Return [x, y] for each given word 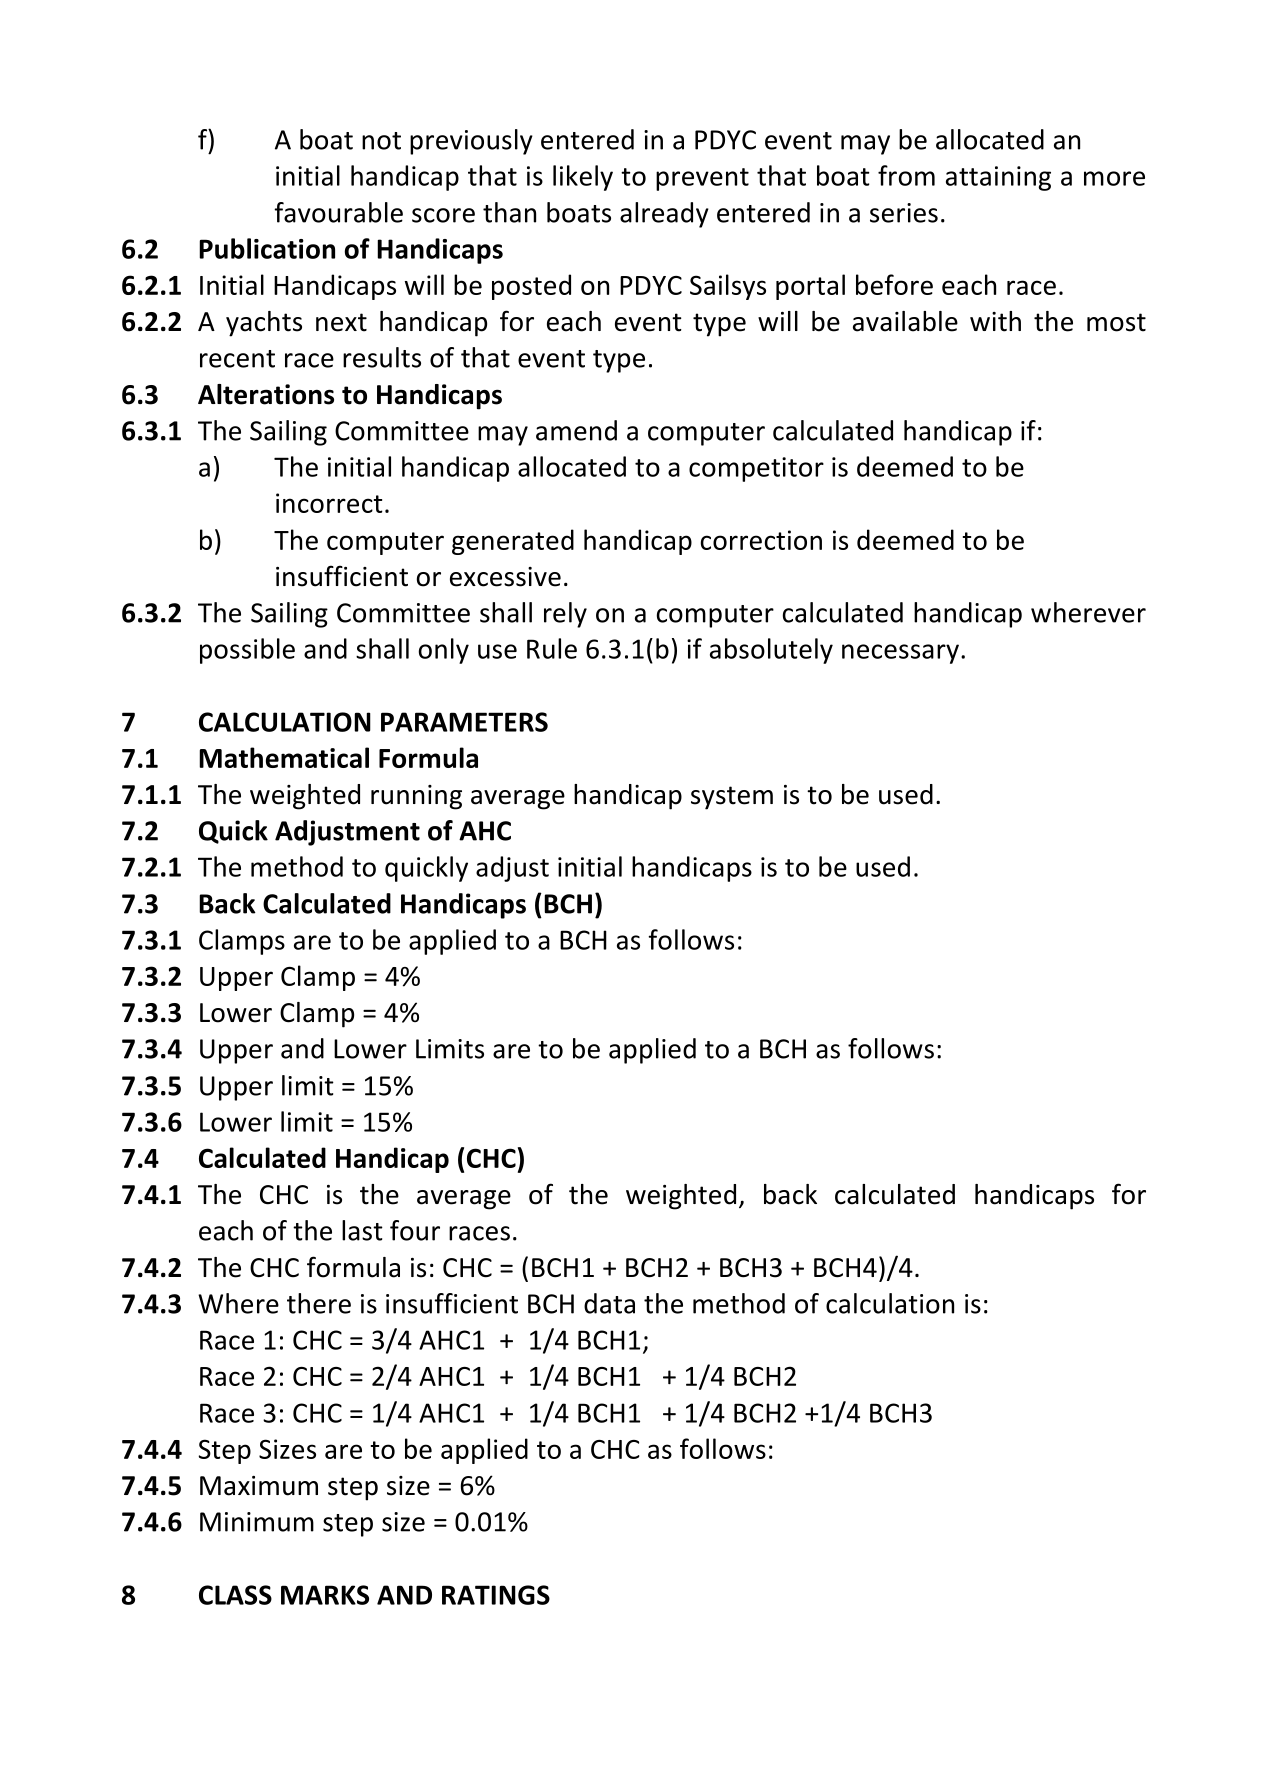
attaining [998, 178]
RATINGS [496, 1595]
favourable [338, 212]
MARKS [325, 1595]
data [609, 1303]
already [664, 215]
